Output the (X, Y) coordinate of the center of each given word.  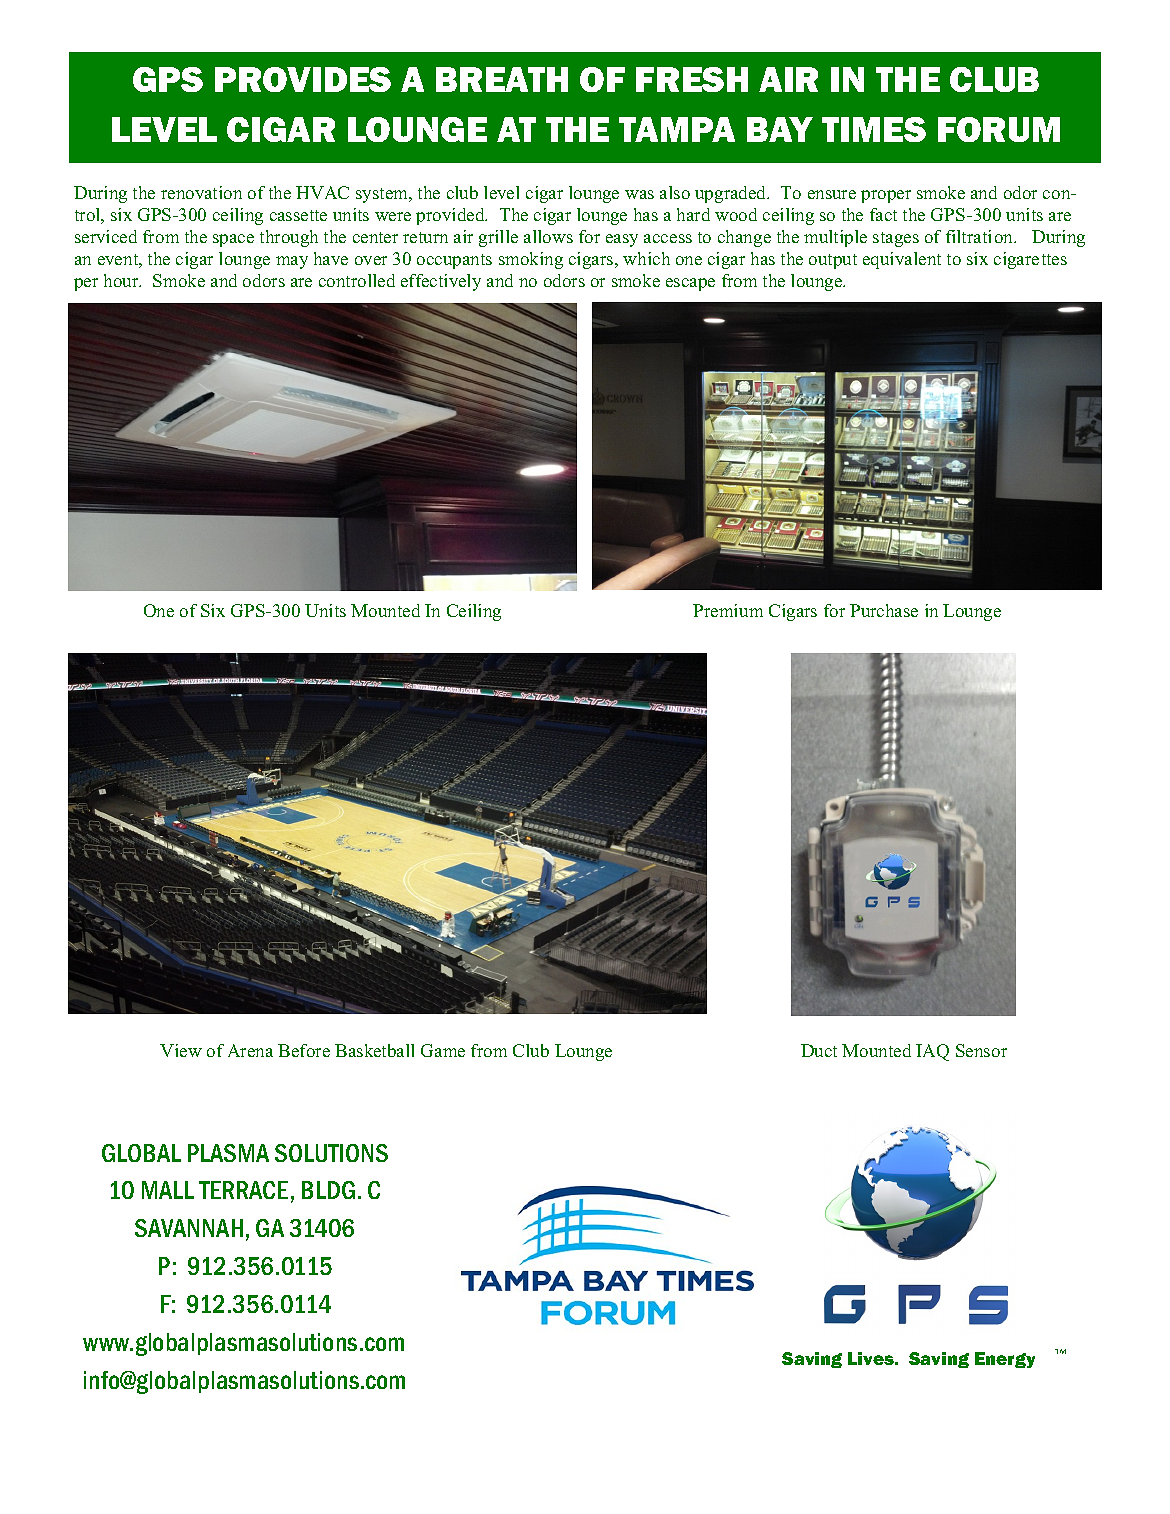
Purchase (884, 610)
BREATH (502, 79)
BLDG (328, 1190)
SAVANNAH (189, 1228)
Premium (728, 610)
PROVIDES (303, 79)
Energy (1005, 1360)
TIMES (874, 129)
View (181, 1050)
